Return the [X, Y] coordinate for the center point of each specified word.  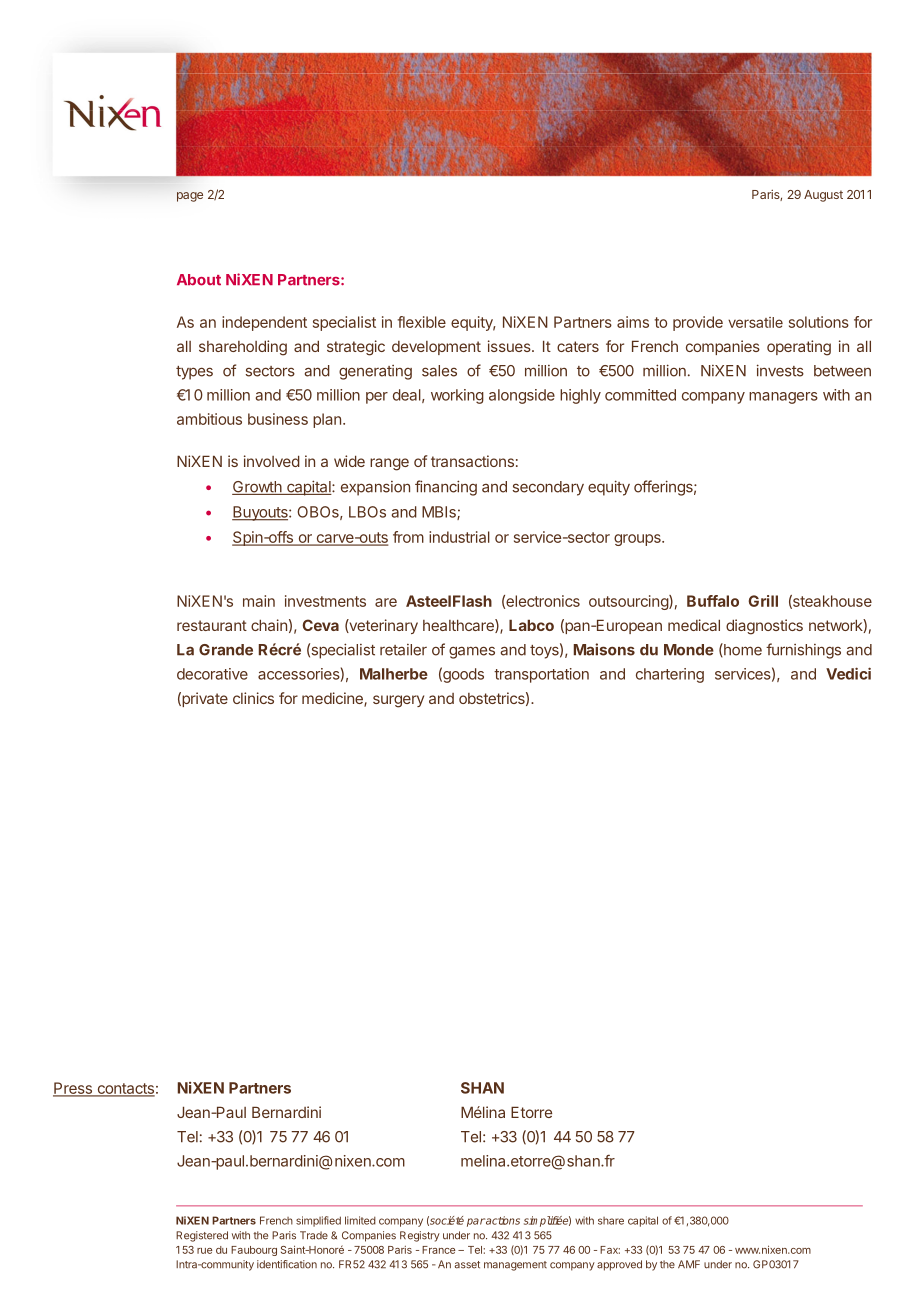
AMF [689, 1264]
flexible [422, 322]
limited [360, 1220]
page [190, 197]
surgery [398, 701]
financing [446, 488]
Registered [202, 1236]
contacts [125, 1089]
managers [783, 398]
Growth [258, 488]
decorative [212, 674]
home [742, 650]
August [823, 196]
